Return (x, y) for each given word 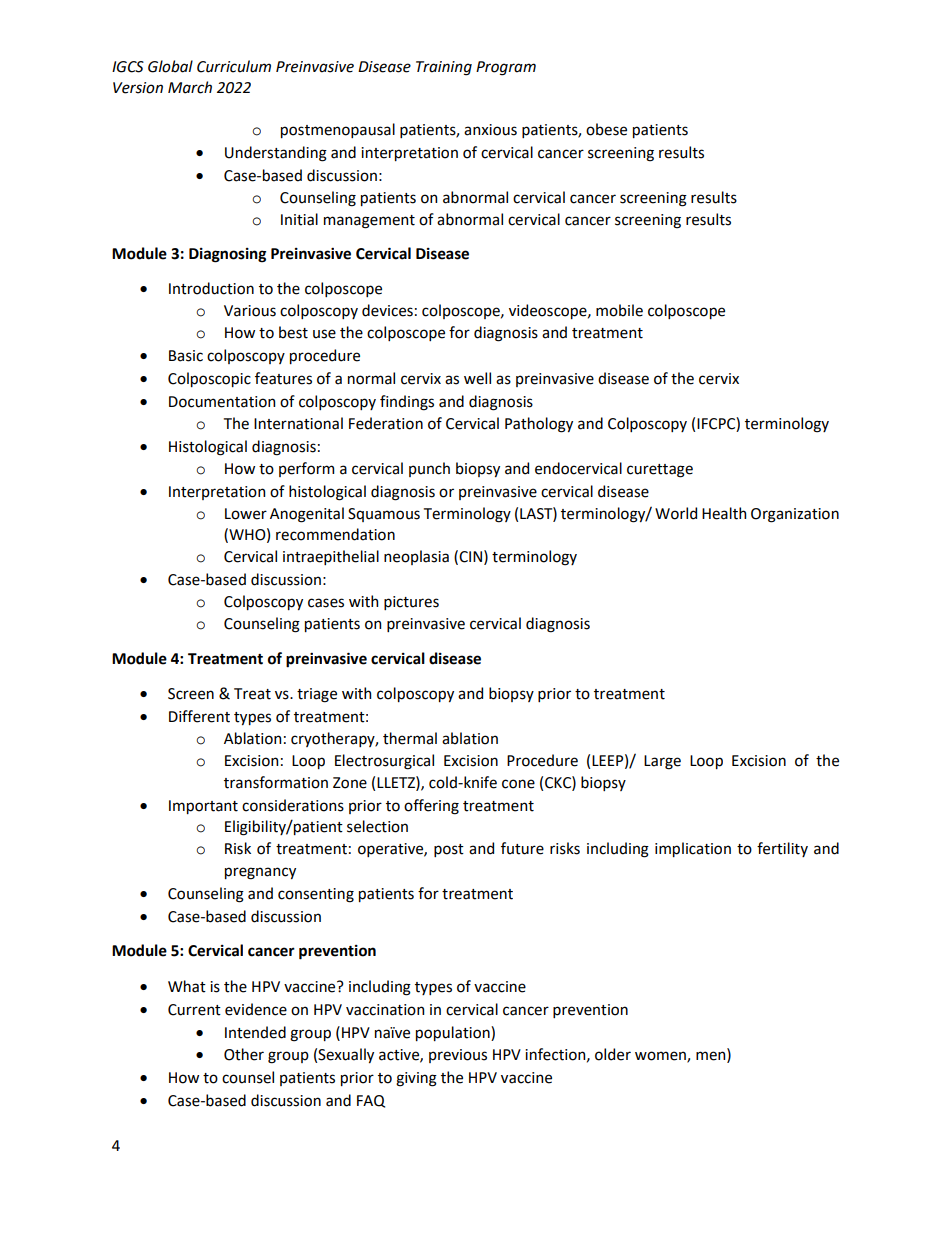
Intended (255, 1032)
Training (444, 68)
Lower (246, 514)
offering (431, 807)
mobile (619, 310)
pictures (411, 603)
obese (606, 129)
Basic (186, 356)
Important (203, 807)
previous (458, 1056)
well (477, 378)
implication (693, 849)
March (190, 87)
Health (724, 513)
